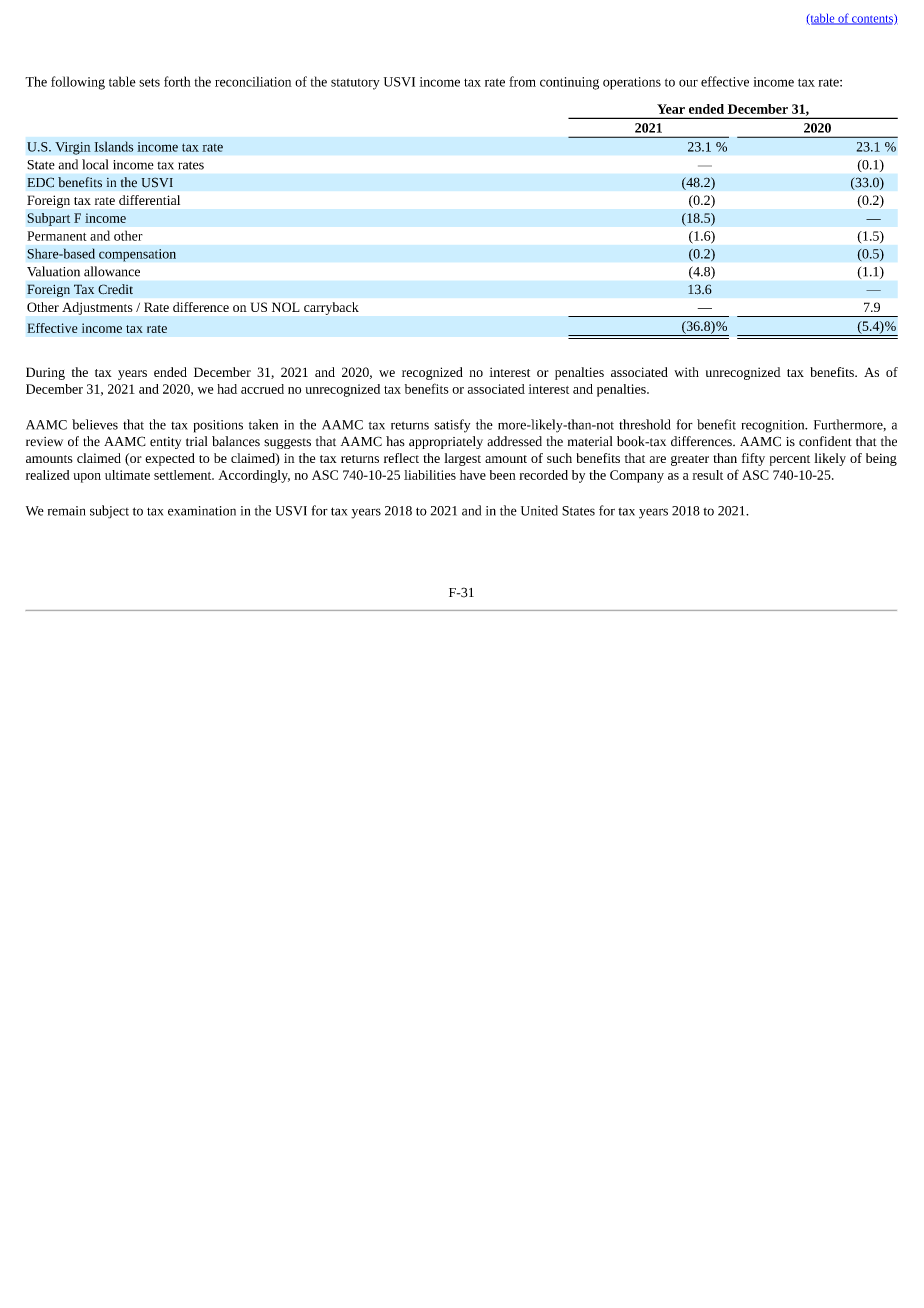 This document has width=924, height=1308. What do you see at coordinates (115, 289) in the document?
I see `Credit` at bounding box center [115, 289].
